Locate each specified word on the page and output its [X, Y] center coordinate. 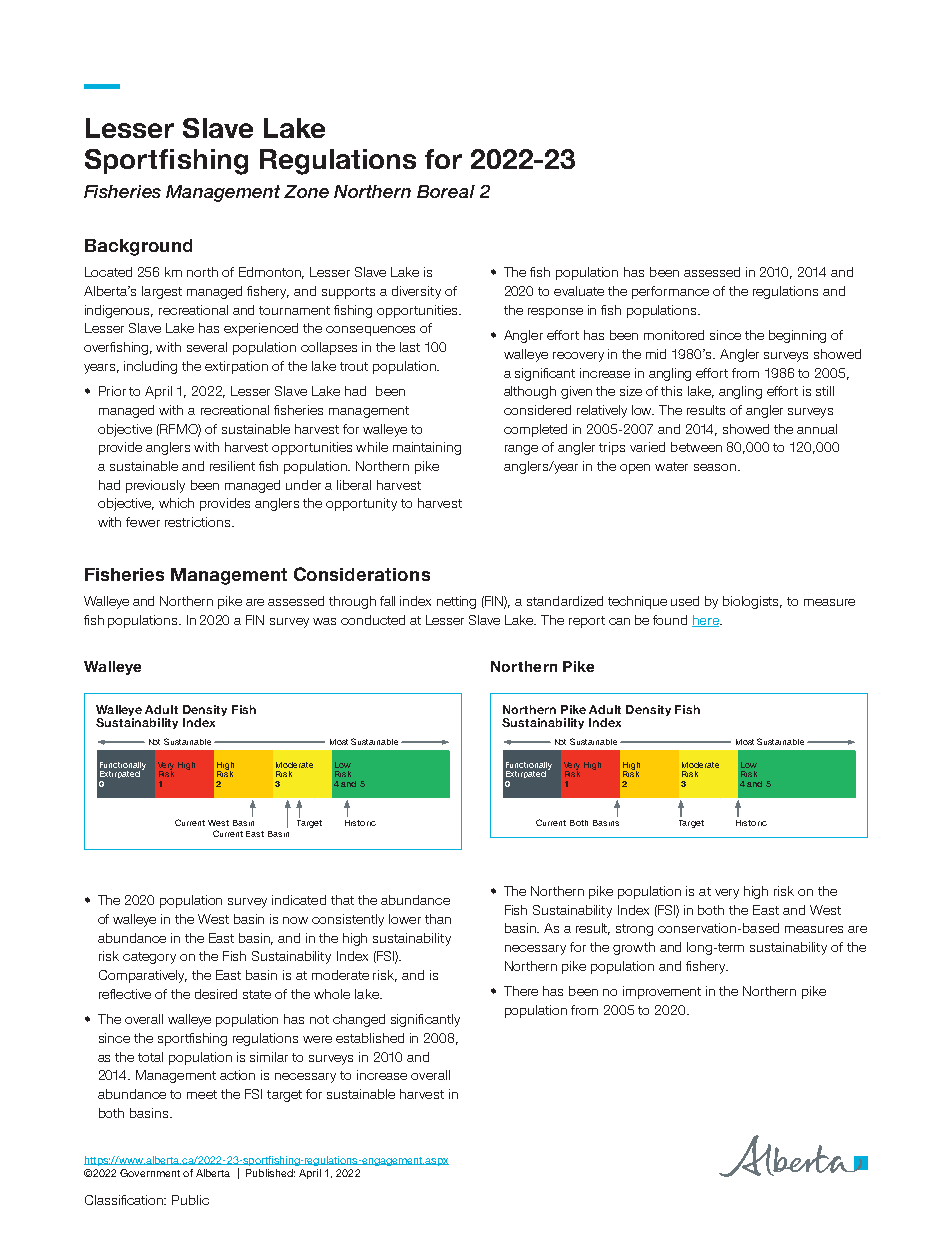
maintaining [427, 448]
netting [456, 602]
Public [190, 1200]
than [438, 919]
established [370, 1038]
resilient [232, 466]
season [715, 467]
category [149, 958]
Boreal [446, 191]
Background [138, 247]
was [324, 621]
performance [670, 292]
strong [634, 930]
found [670, 620]
